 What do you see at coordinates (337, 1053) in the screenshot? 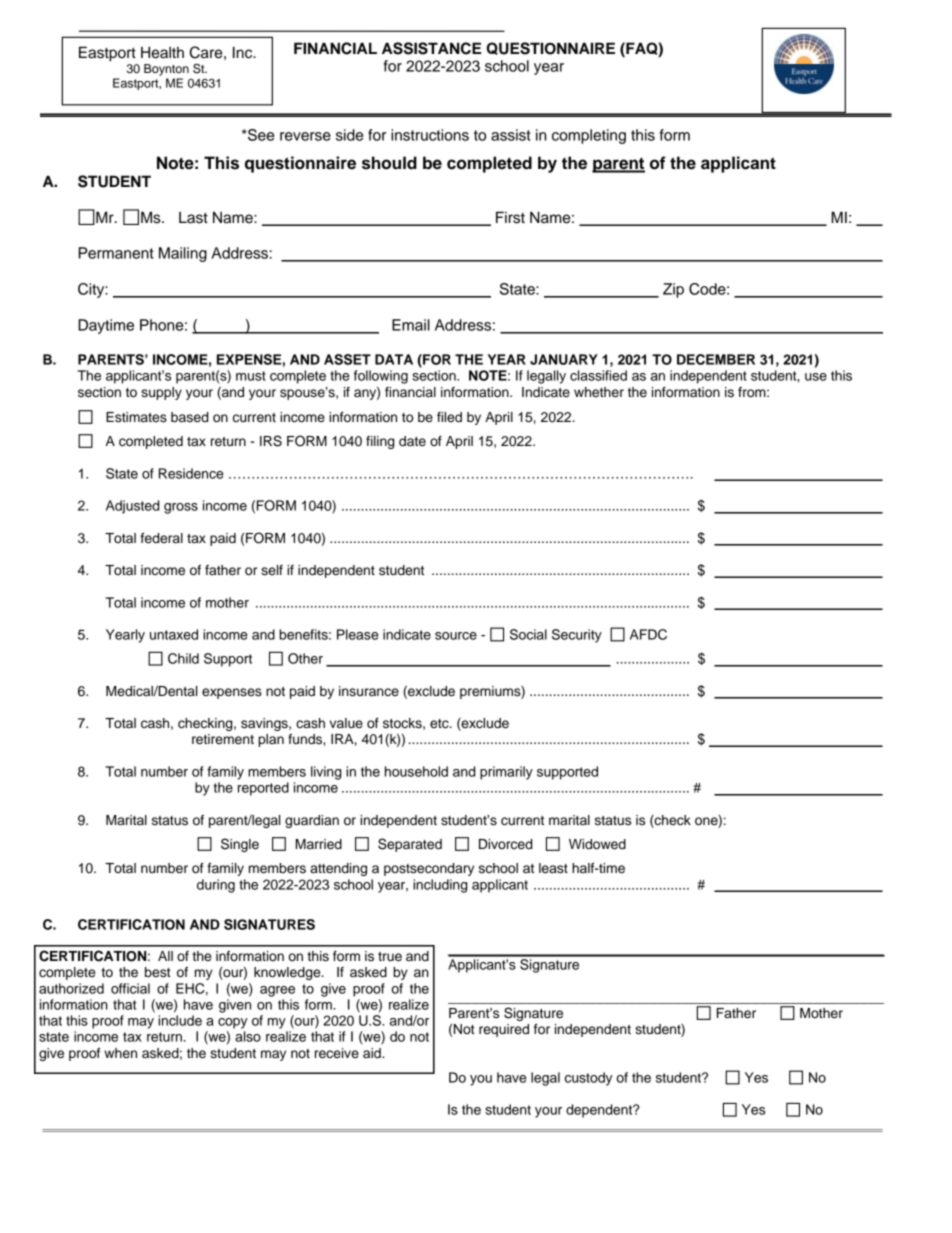
I see `receive` at bounding box center [337, 1053].
